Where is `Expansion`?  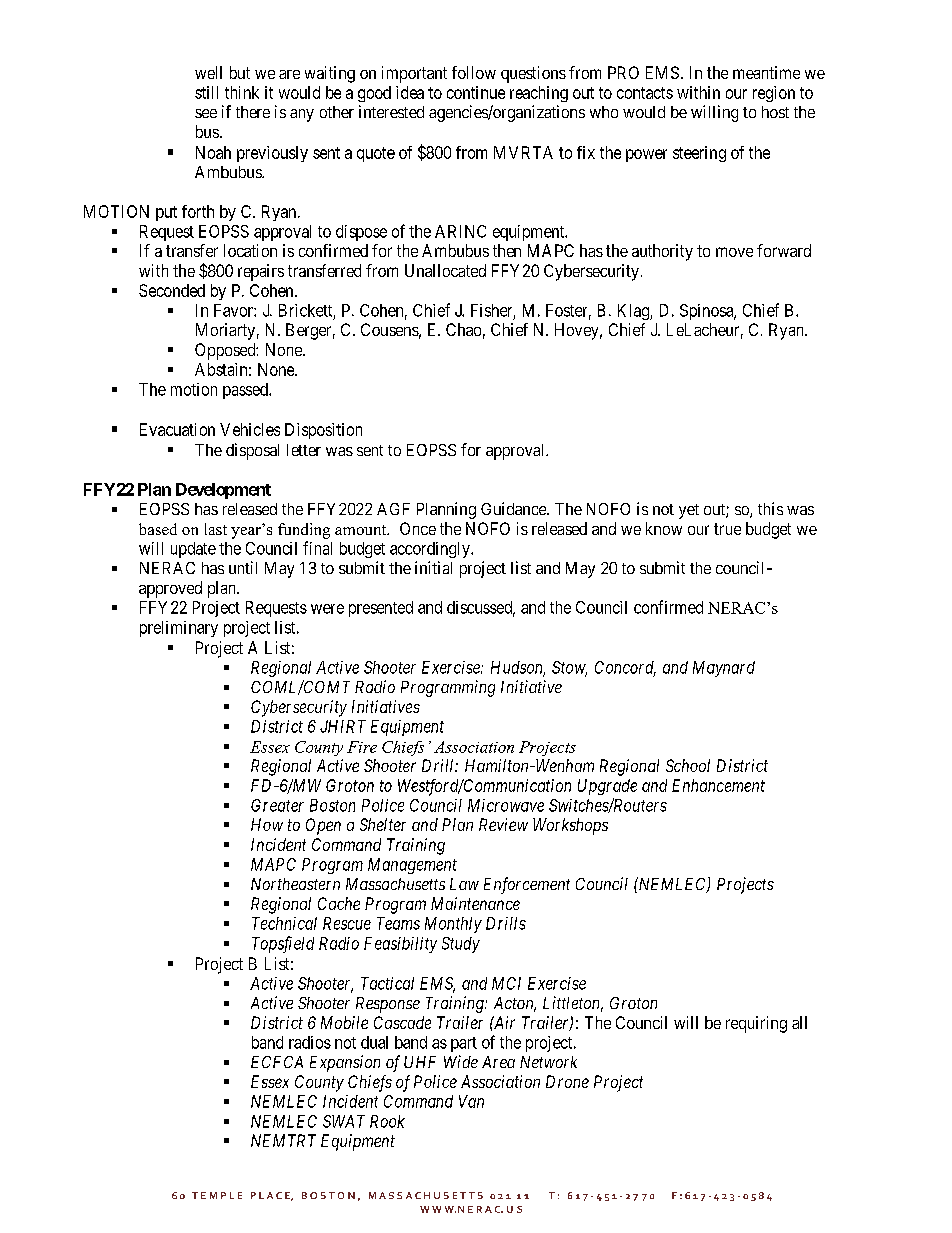
Expansion is located at coordinates (345, 1063).
